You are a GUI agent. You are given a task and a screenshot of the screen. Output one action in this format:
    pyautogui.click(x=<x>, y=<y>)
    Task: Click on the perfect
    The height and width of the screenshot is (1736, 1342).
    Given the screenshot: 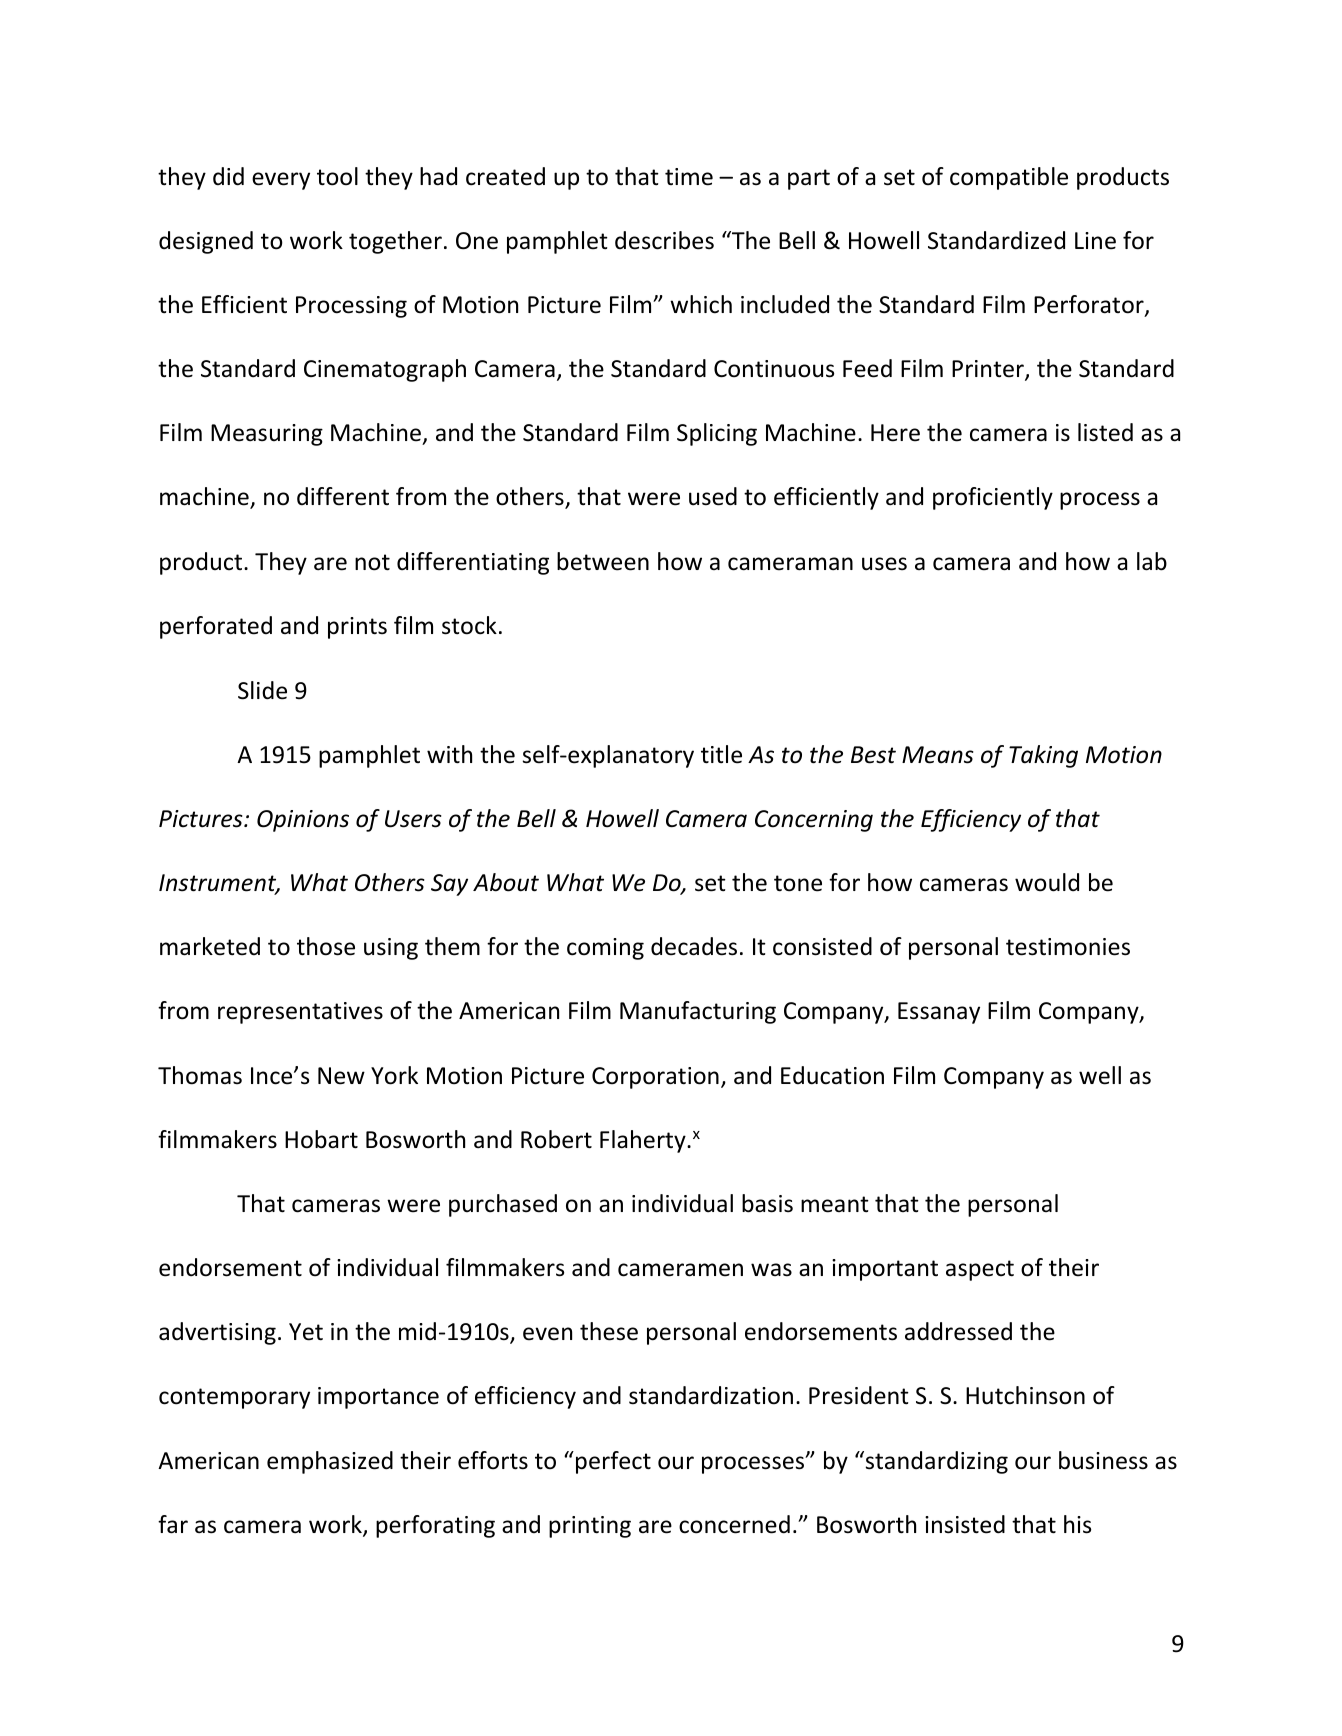 What is the action you would take?
    pyautogui.click(x=613, y=1462)
